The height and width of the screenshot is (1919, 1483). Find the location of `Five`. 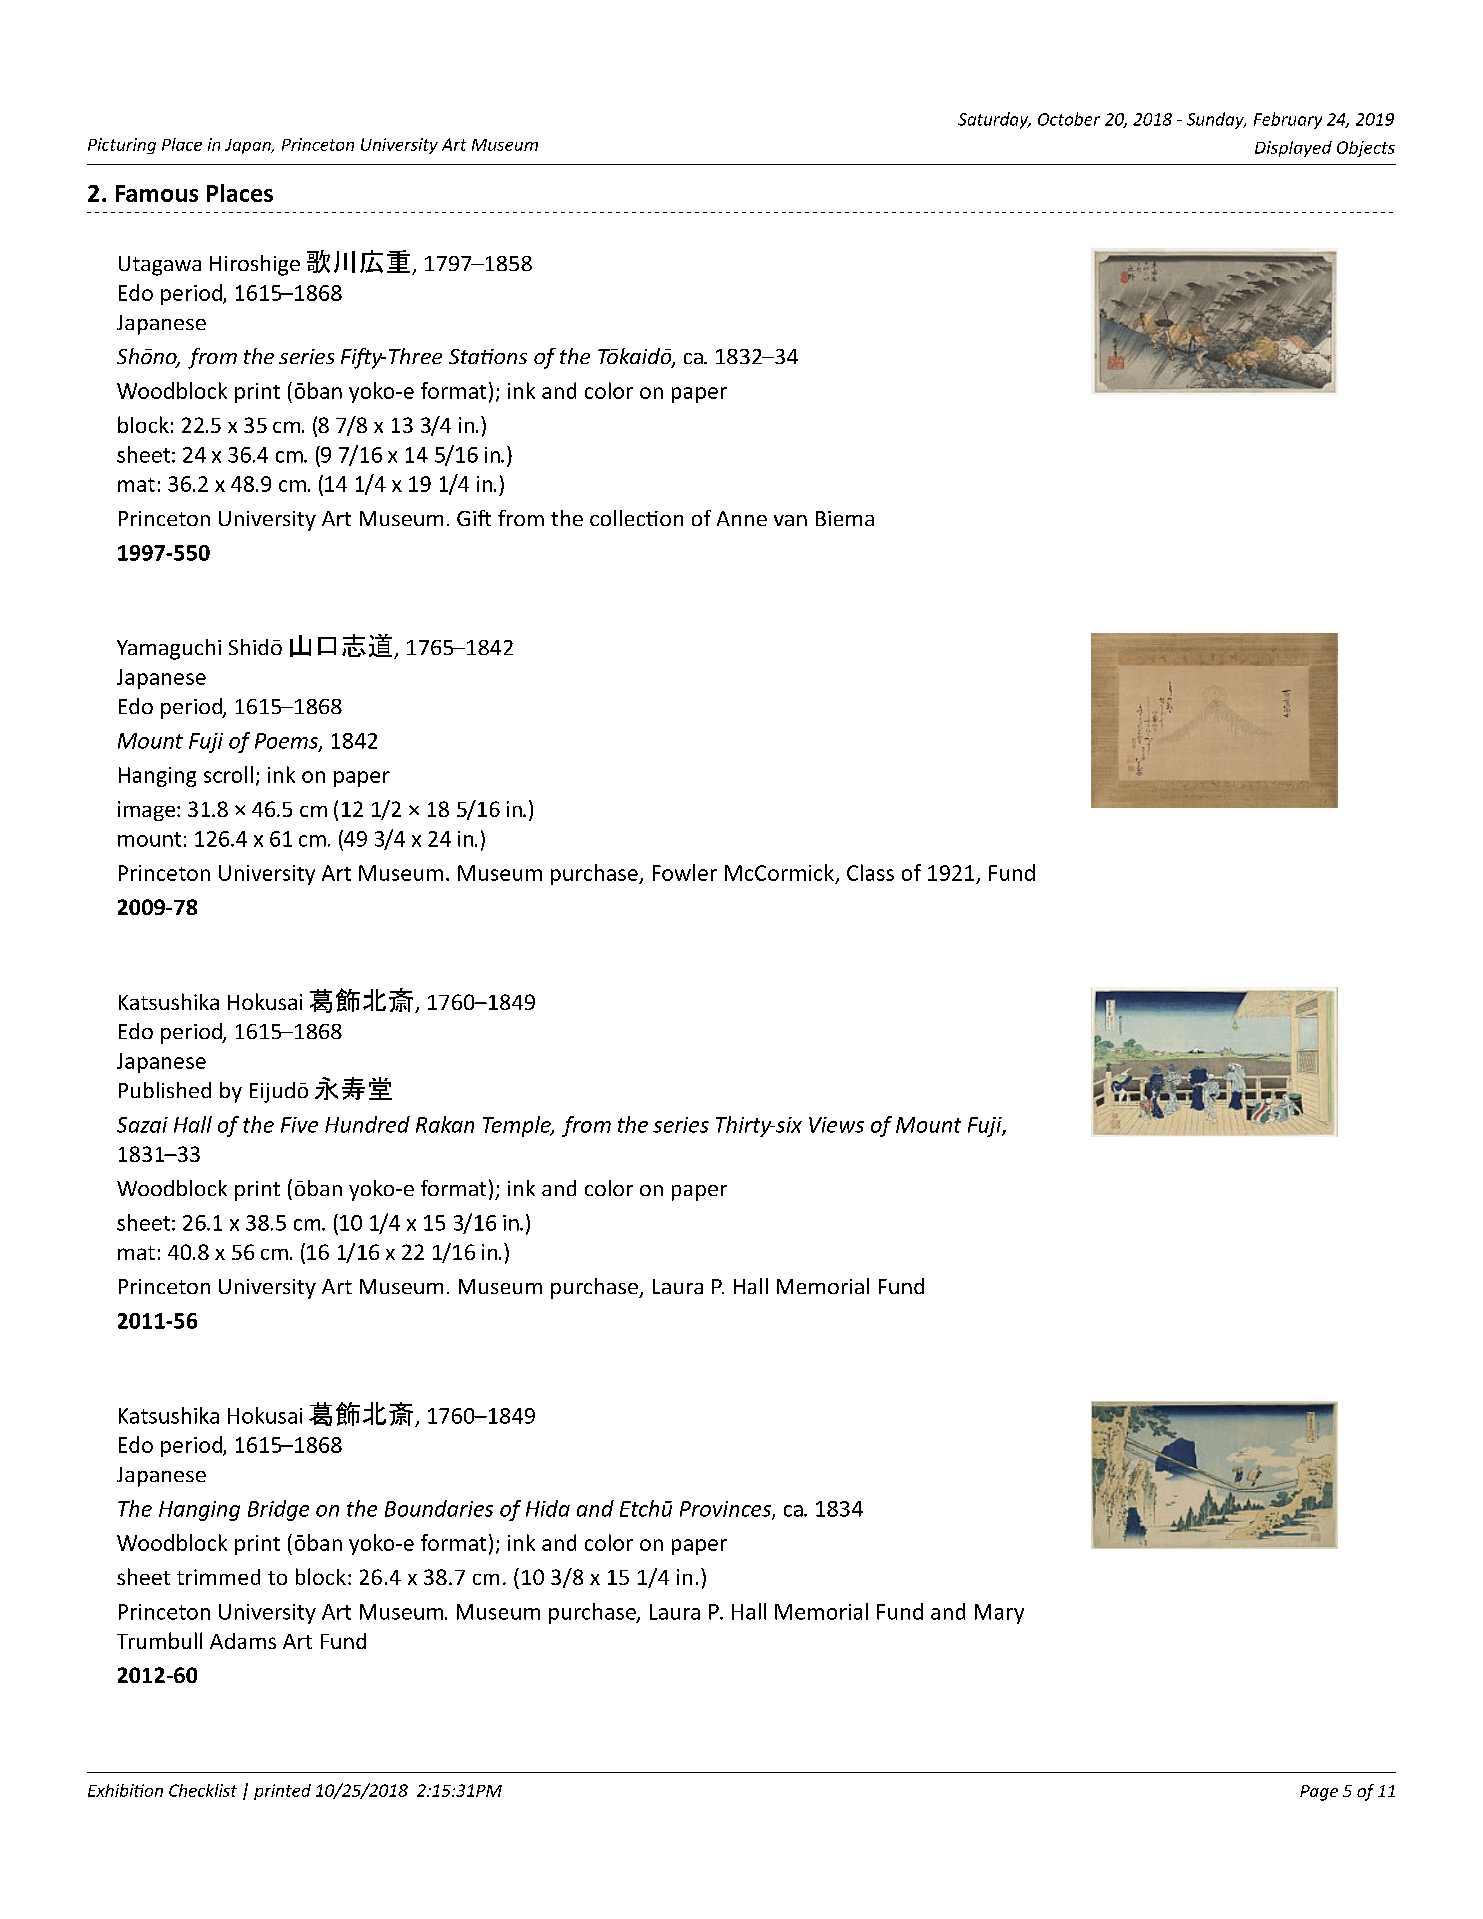

Five is located at coordinates (299, 1125).
